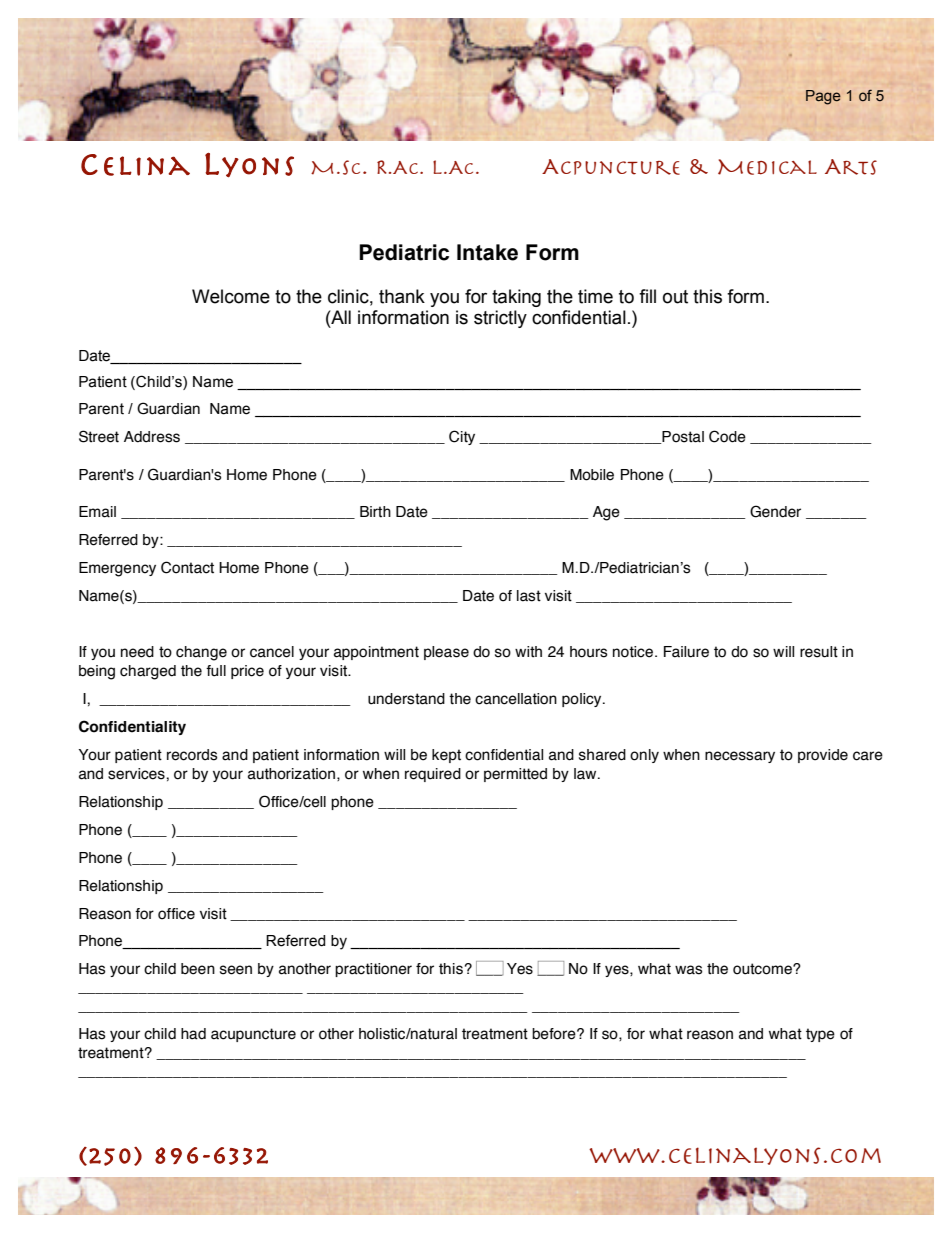 This screenshot has height=1233, width=952. What do you see at coordinates (193, 1034) in the screenshot?
I see `had` at bounding box center [193, 1034].
